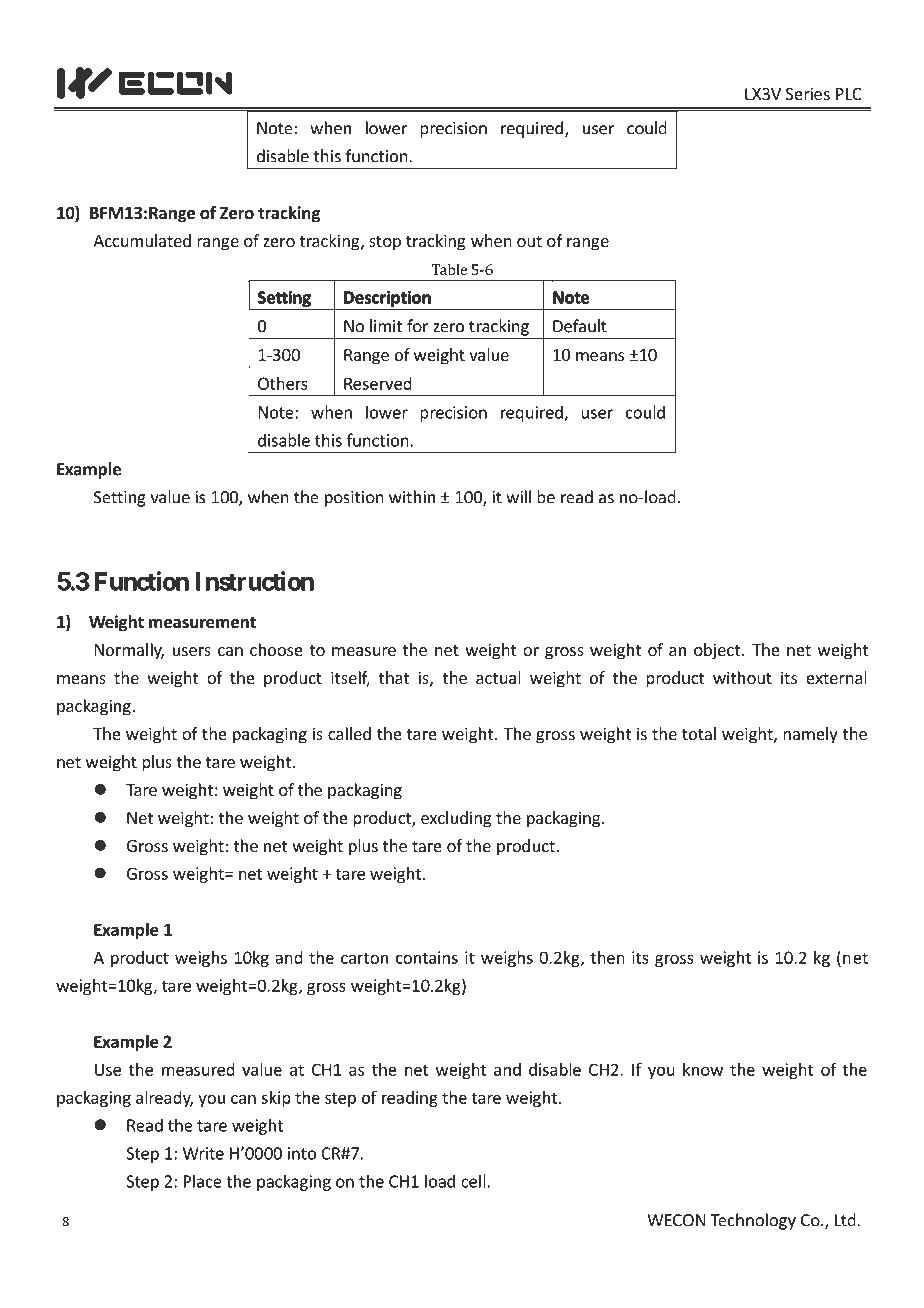 The height and width of the page is (1308, 924). Describe the element at coordinates (742, 677) in the page. I see `without` at that location.
